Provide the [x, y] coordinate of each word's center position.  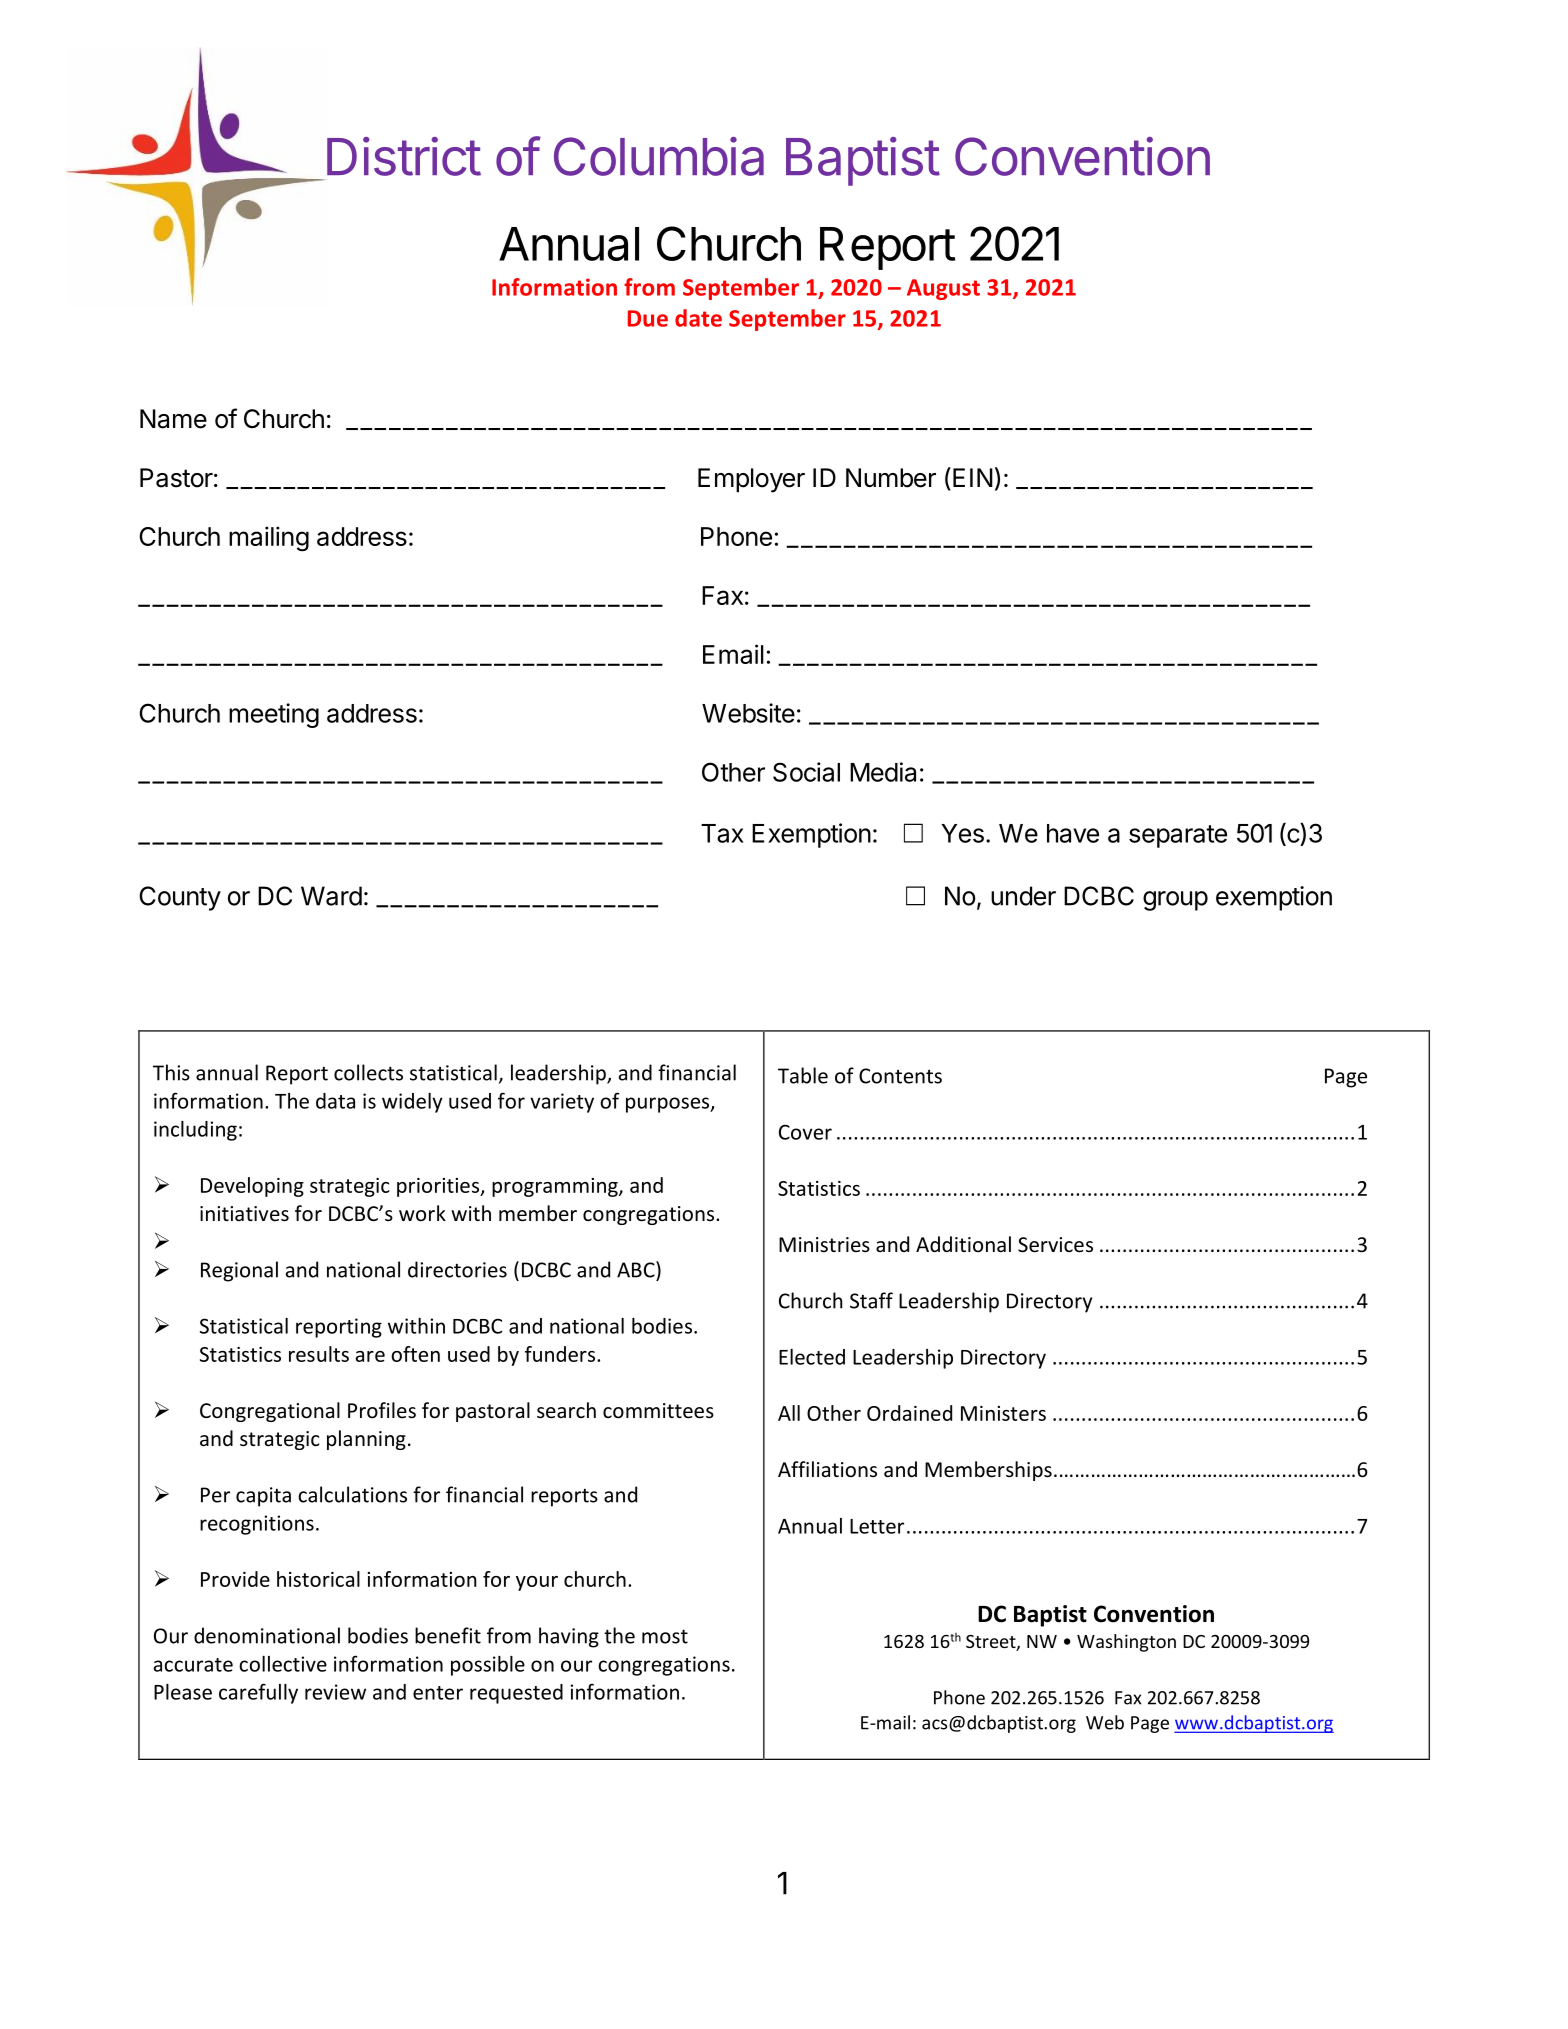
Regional [239, 1271]
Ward [331, 896]
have [1073, 833]
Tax [722, 833]
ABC [637, 1269]
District [404, 156]
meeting [274, 715]
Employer [751, 480]
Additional [963, 1244]
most [665, 1636]
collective [283, 1664]
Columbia [659, 156]
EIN [973, 477]
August [943, 289]
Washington [1126, 1643]
